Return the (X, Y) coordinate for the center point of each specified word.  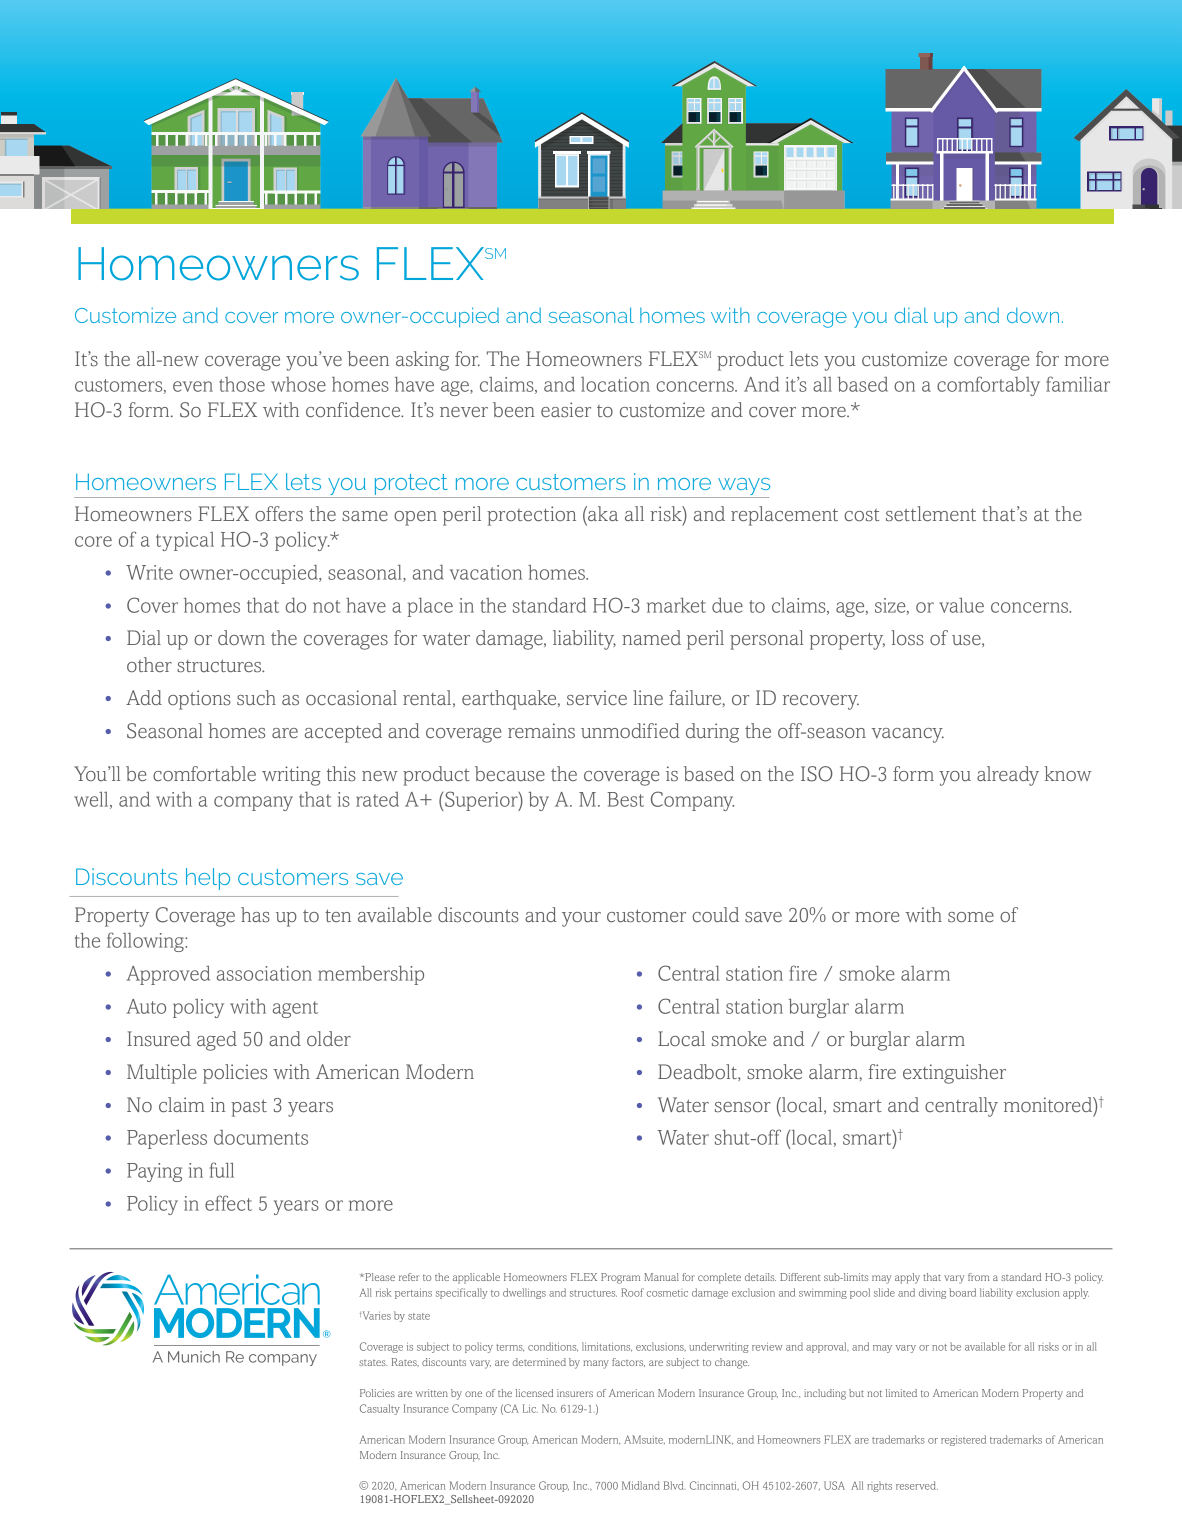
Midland (641, 1485)
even (193, 386)
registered (963, 1440)
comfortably (988, 386)
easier (566, 409)
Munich (194, 1357)
